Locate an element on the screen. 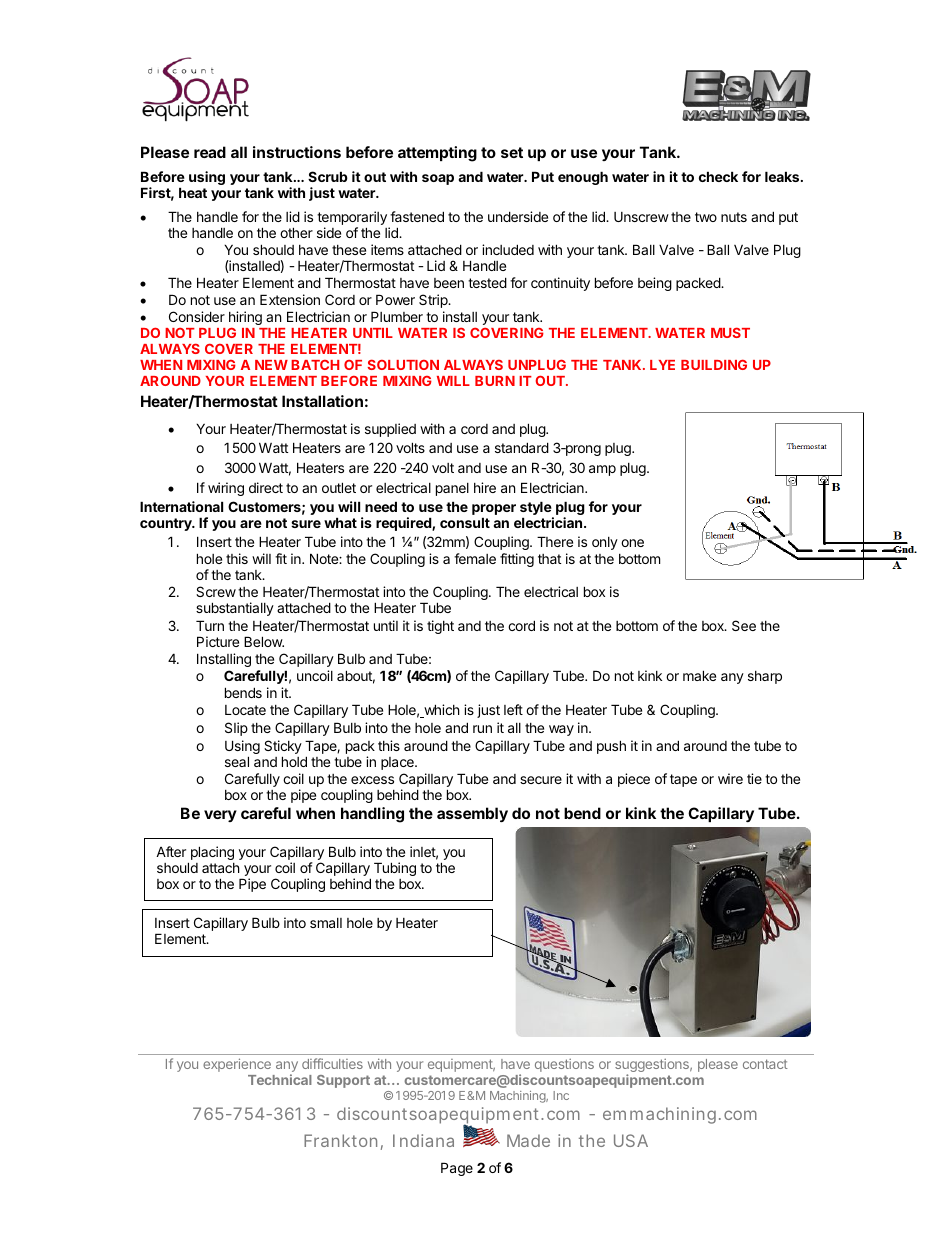 The height and width of the screenshot is (1233, 952). BURN is located at coordinates (495, 381).
